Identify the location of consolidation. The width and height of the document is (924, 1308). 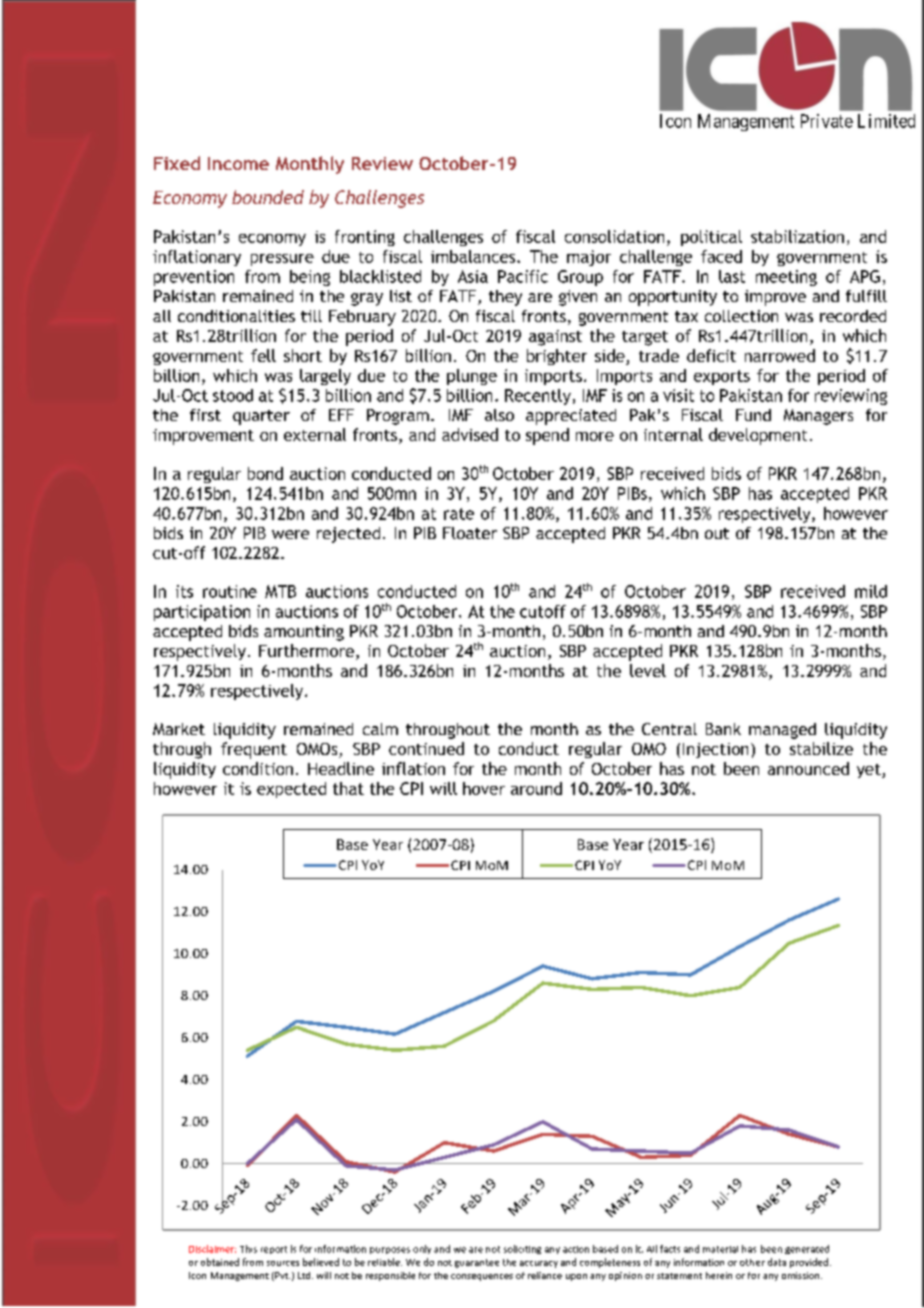
(614, 236).
